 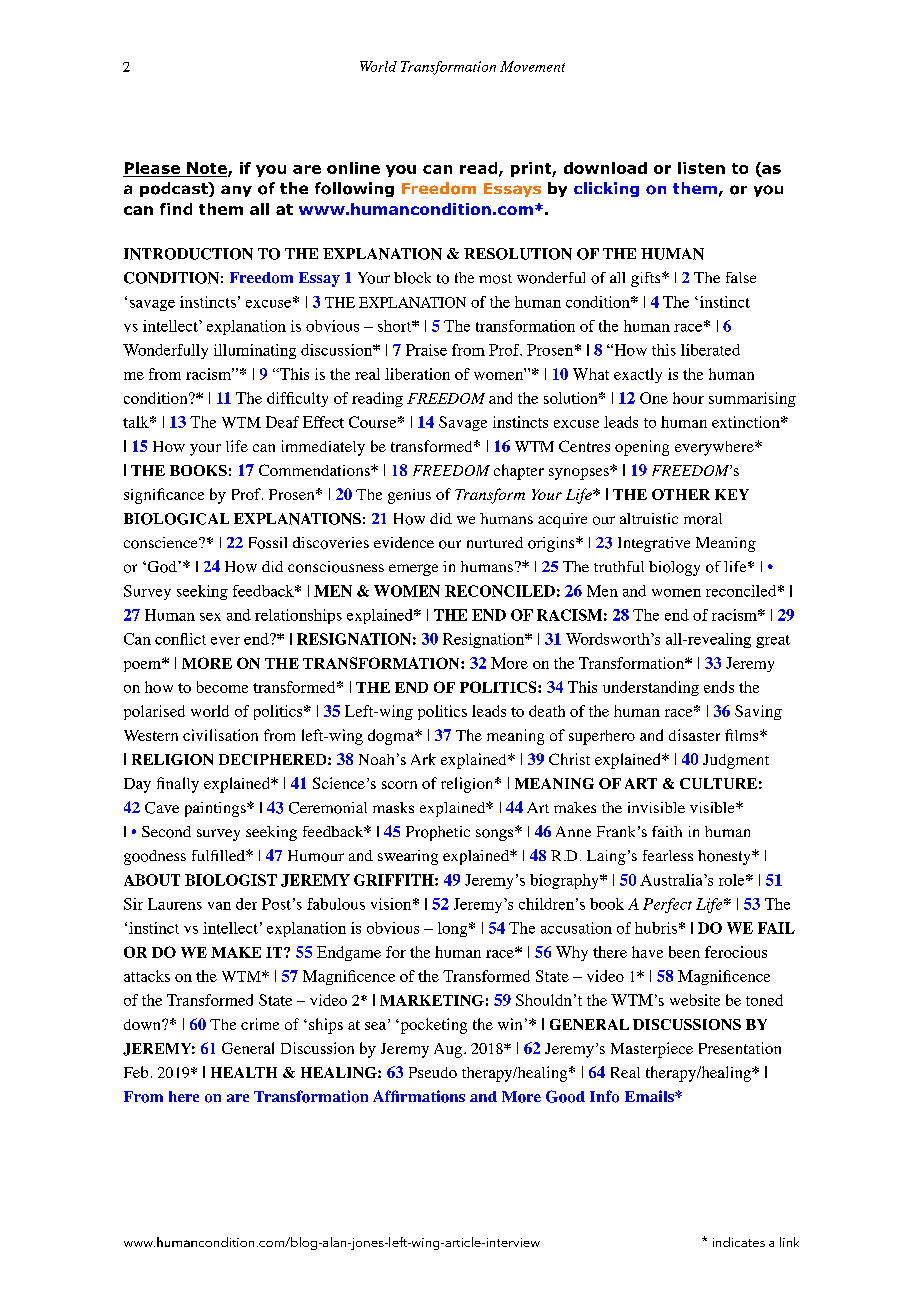 I want to click on fulfilled, so click(x=219, y=855).
